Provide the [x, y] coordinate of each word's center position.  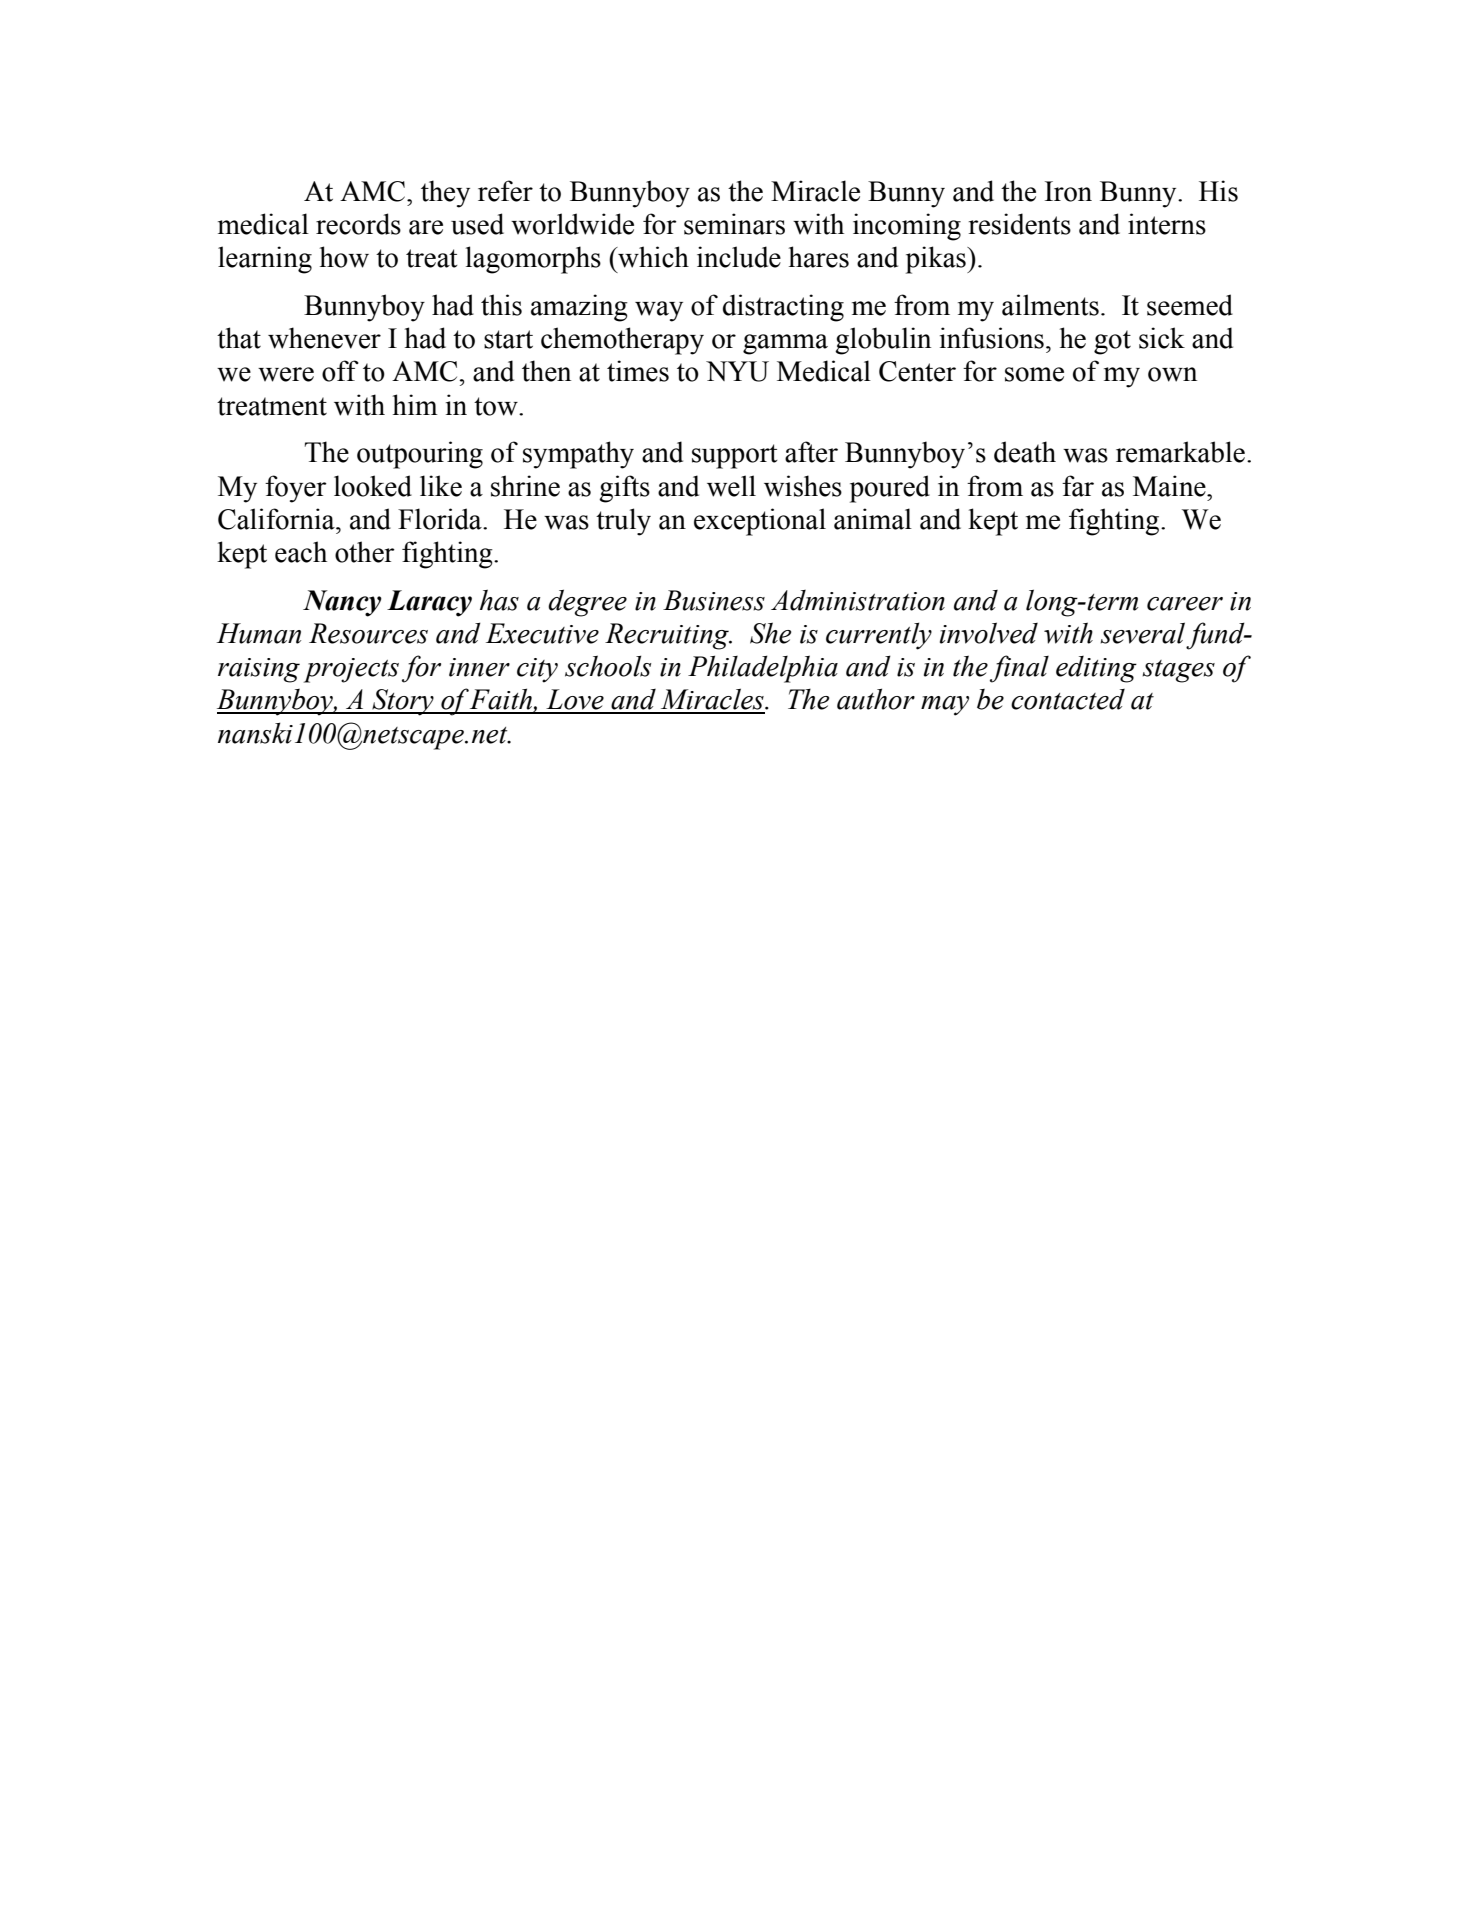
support [735, 456]
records [358, 224]
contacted [1068, 699]
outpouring [420, 455]
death [1025, 452]
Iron [1068, 191]
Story [403, 702]
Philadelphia [763, 669]
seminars [734, 224]
